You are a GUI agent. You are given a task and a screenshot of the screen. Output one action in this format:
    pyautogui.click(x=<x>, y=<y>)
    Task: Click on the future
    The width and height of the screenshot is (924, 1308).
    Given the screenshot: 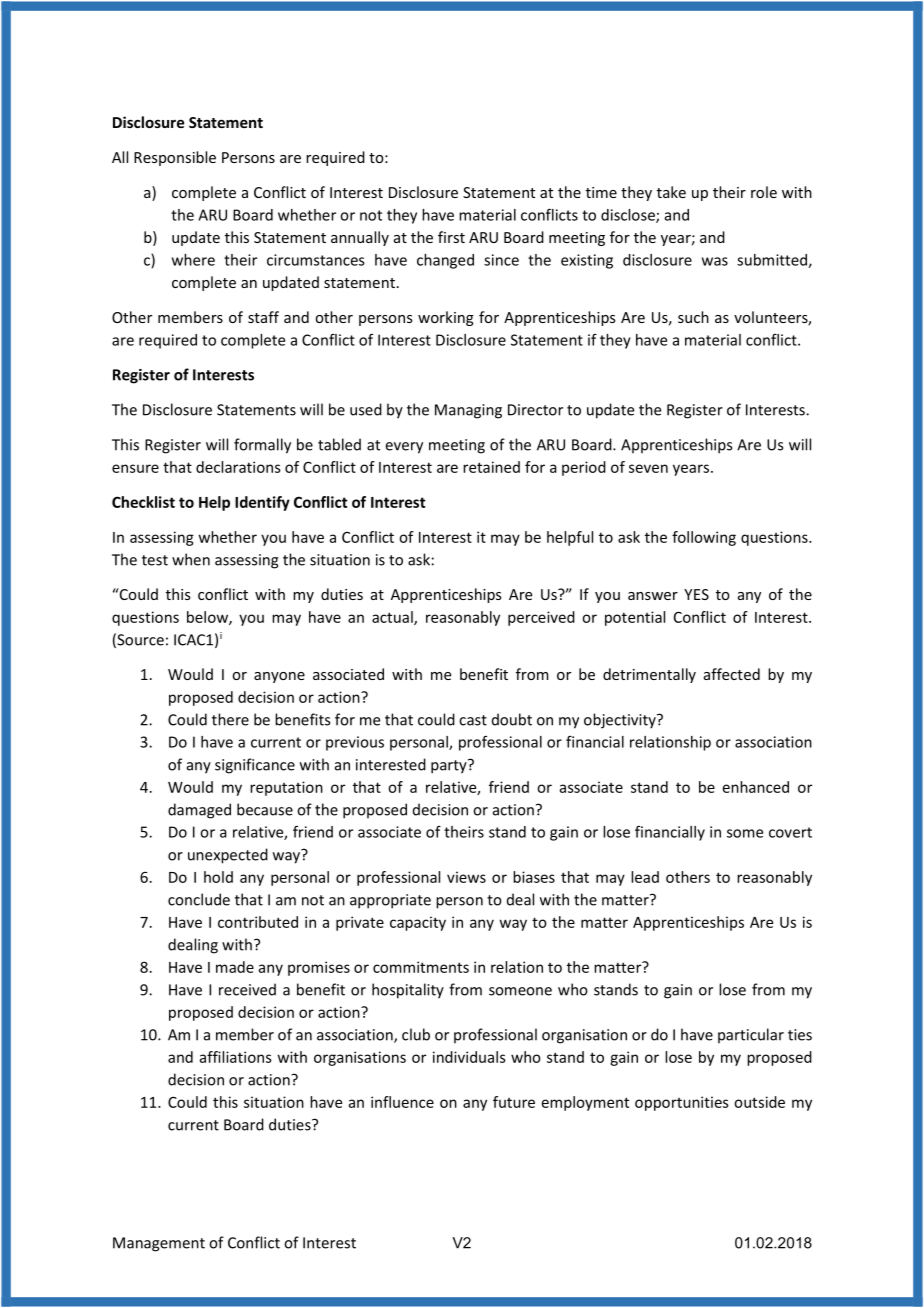 What is the action you would take?
    pyautogui.click(x=514, y=1102)
